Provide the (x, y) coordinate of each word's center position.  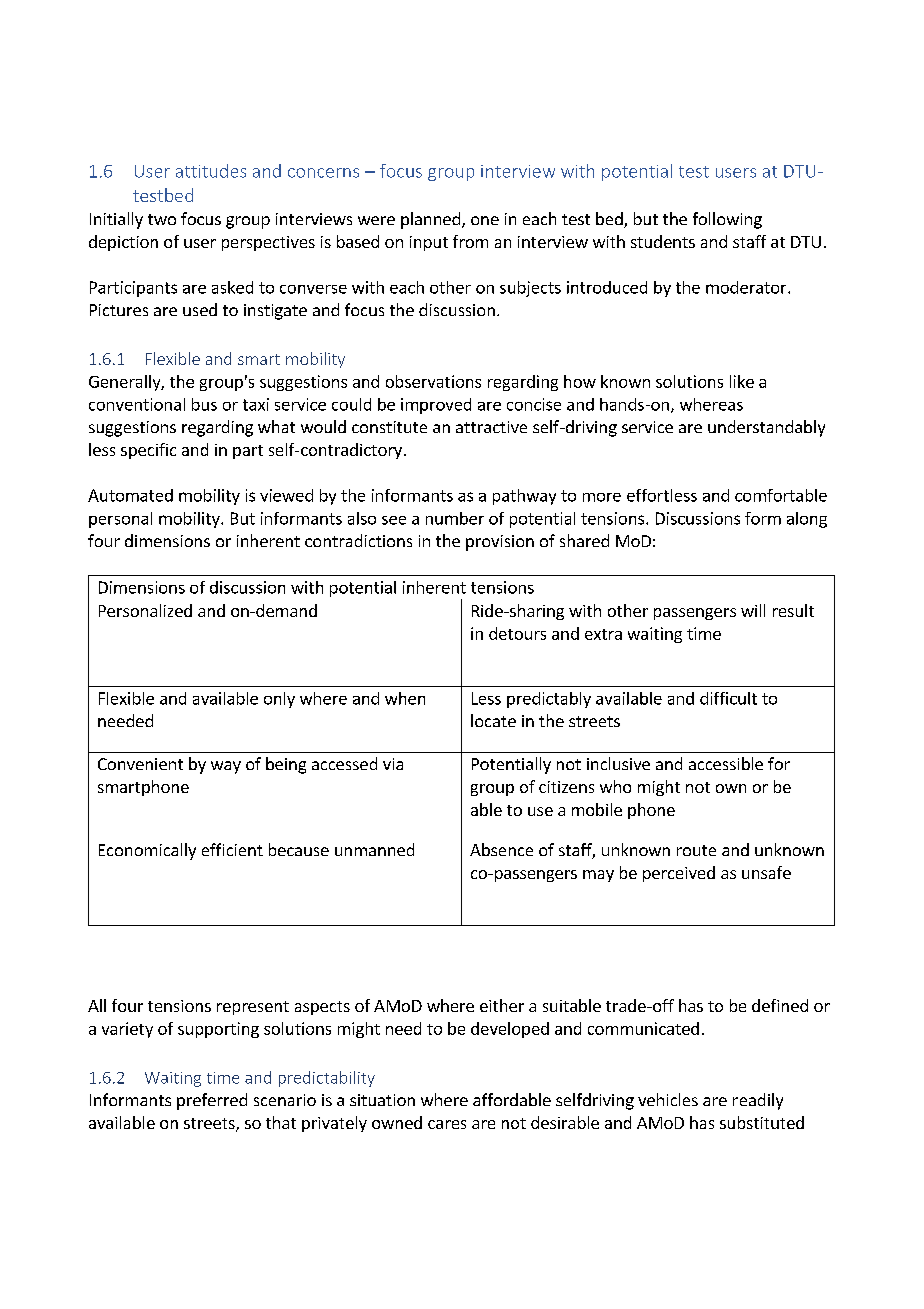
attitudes (211, 171)
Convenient (140, 764)
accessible (726, 763)
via (393, 764)
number (455, 518)
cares (447, 1124)
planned (430, 220)
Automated (130, 495)
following (727, 220)
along (807, 520)
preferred (212, 1101)
